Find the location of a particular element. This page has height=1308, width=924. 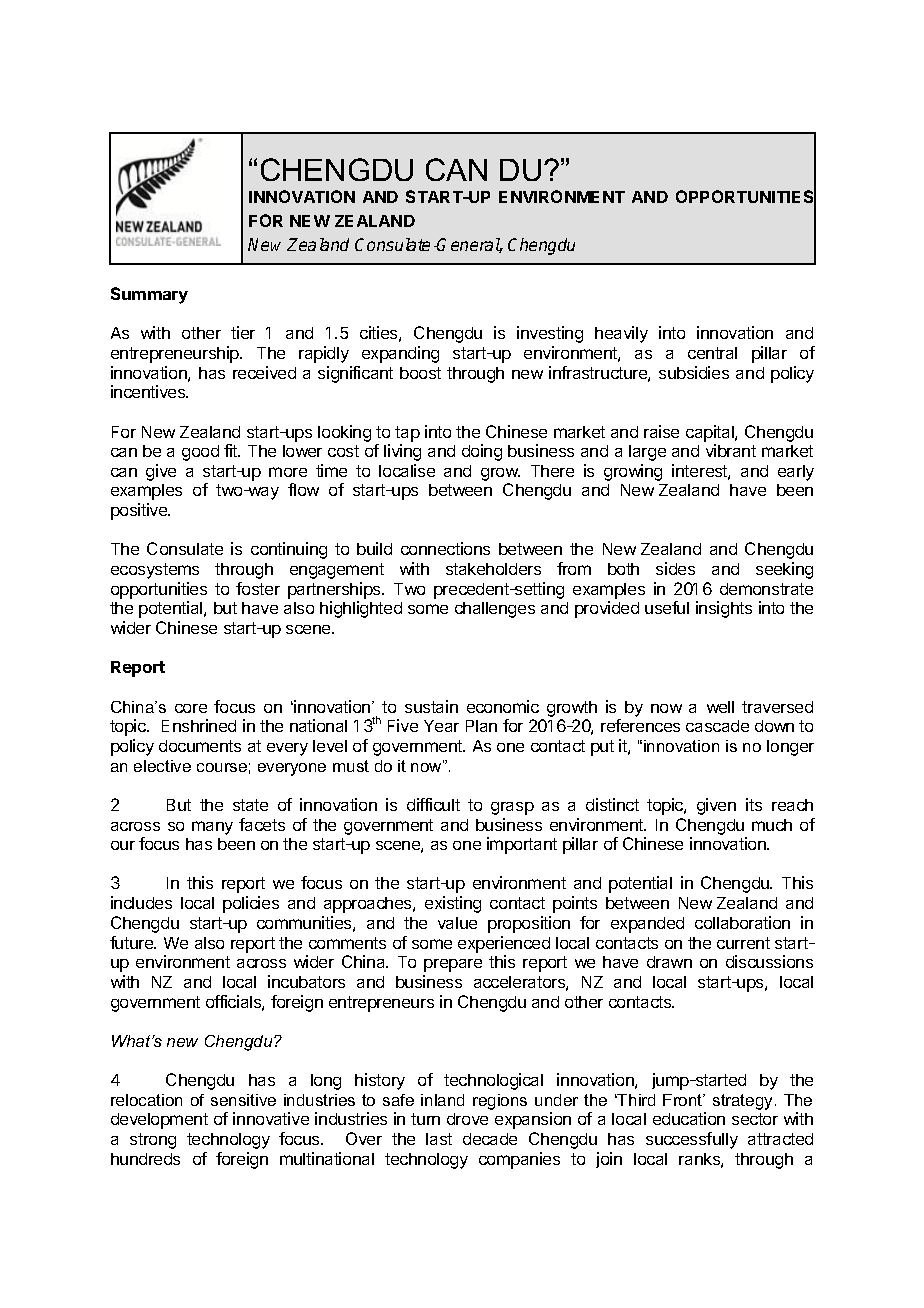

challenges is located at coordinates (495, 610).
